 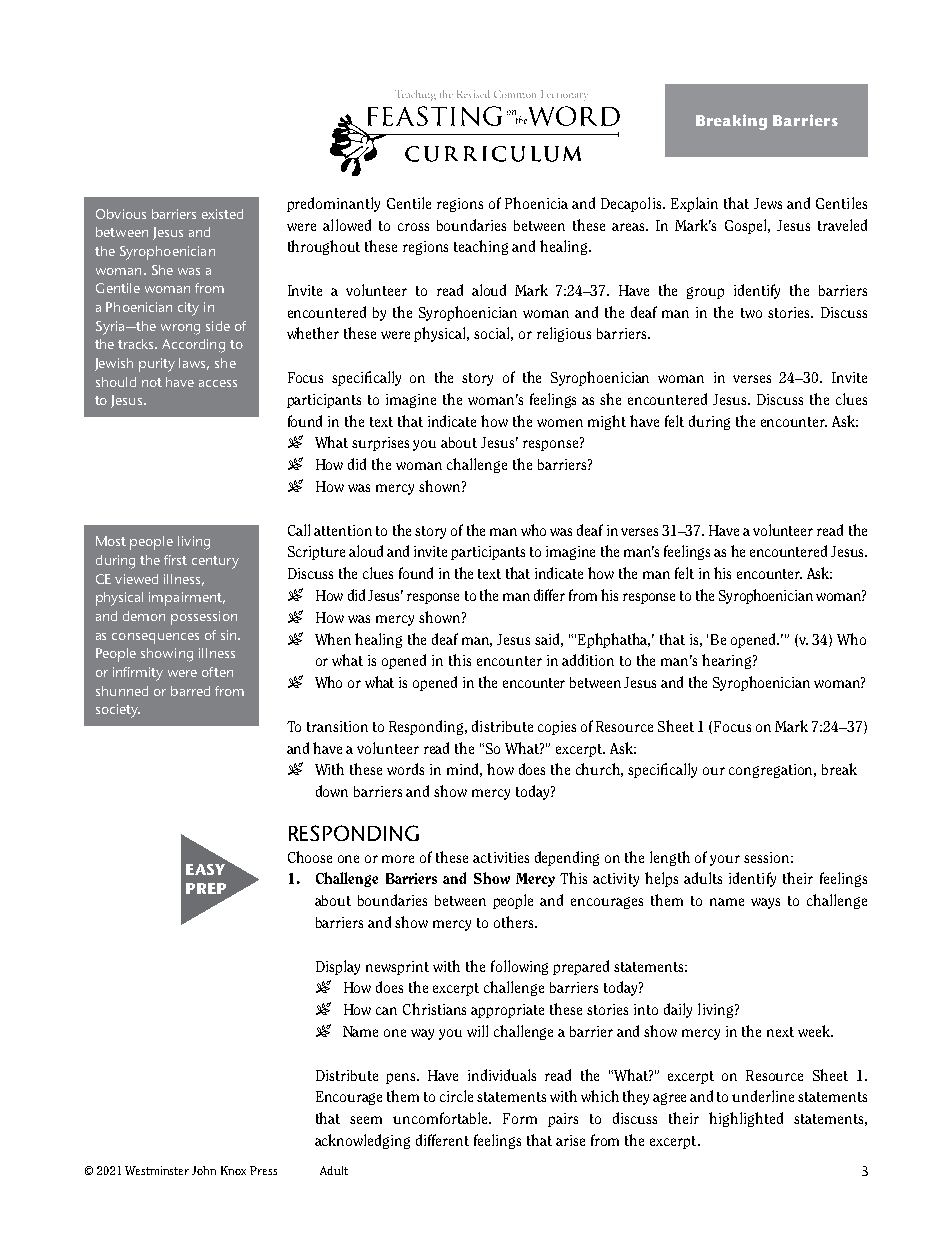 What do you see at coordinates (746, 1119) in the image?
I see `highlighted` at bounding box center [746, 1119].
